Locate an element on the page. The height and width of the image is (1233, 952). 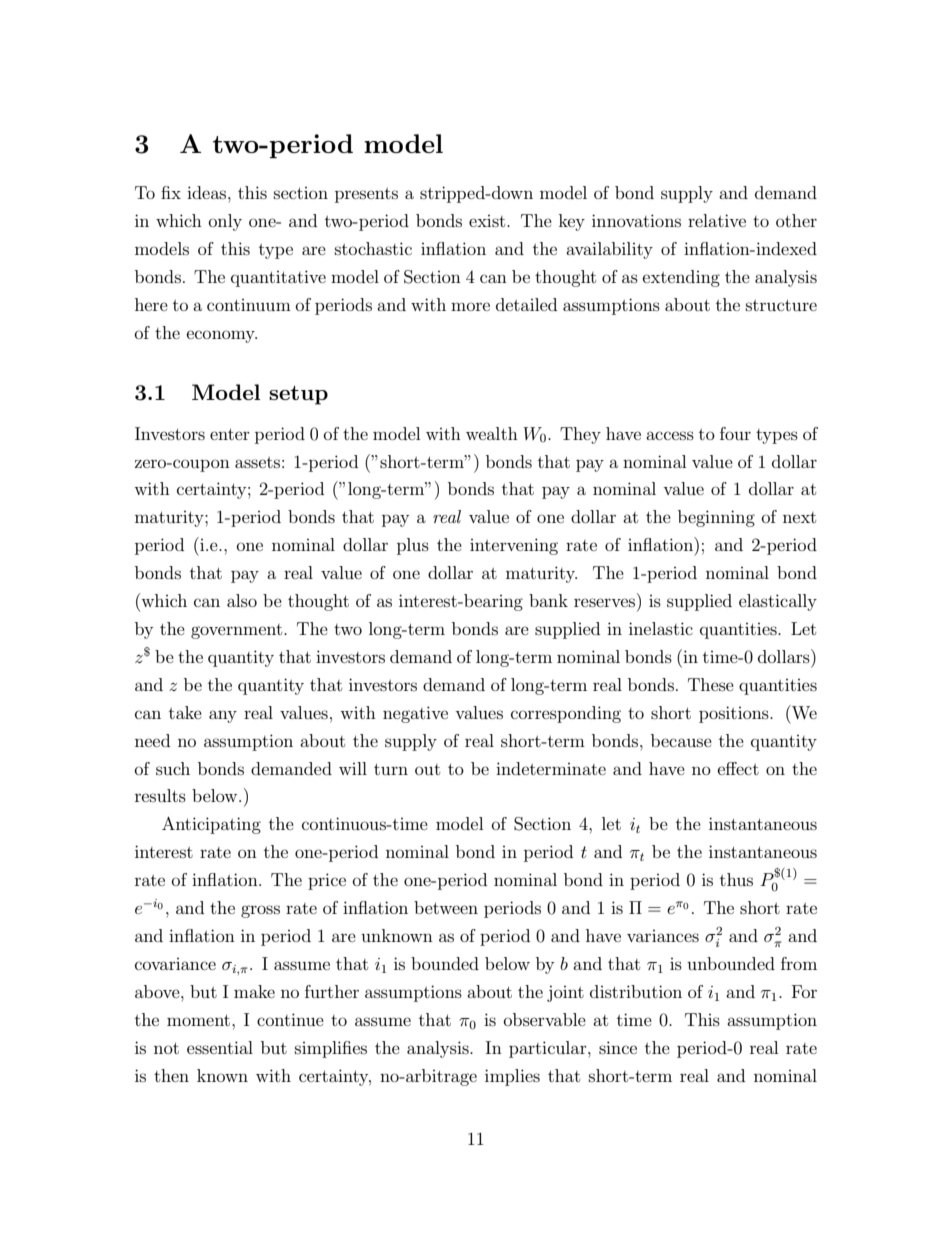
effect is located at coordinates (738, 768).
